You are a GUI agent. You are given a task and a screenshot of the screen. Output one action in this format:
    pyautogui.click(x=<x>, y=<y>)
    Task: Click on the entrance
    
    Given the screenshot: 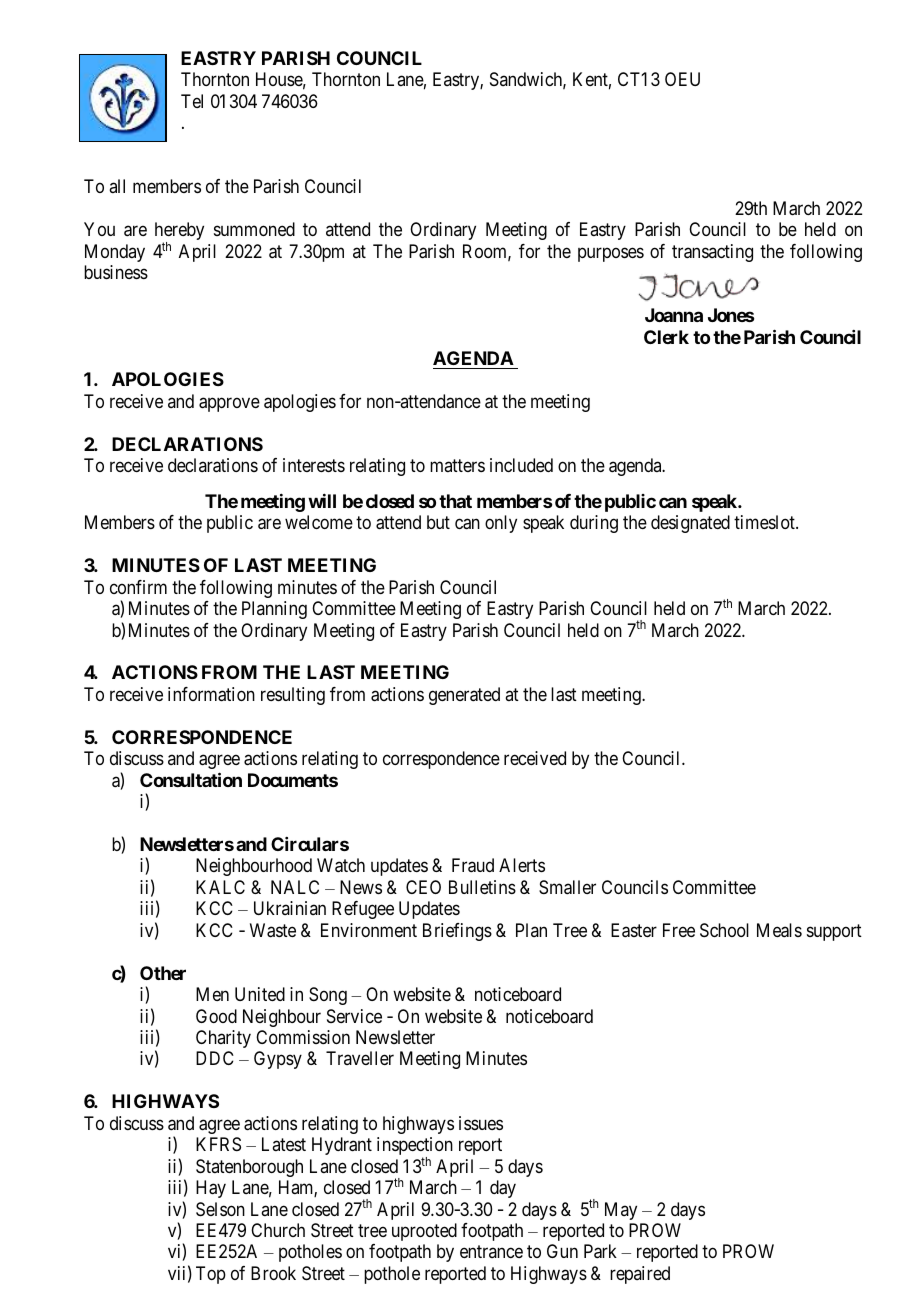 What is the action you would take?
    pyautogui.click(x=491, y=1252)
